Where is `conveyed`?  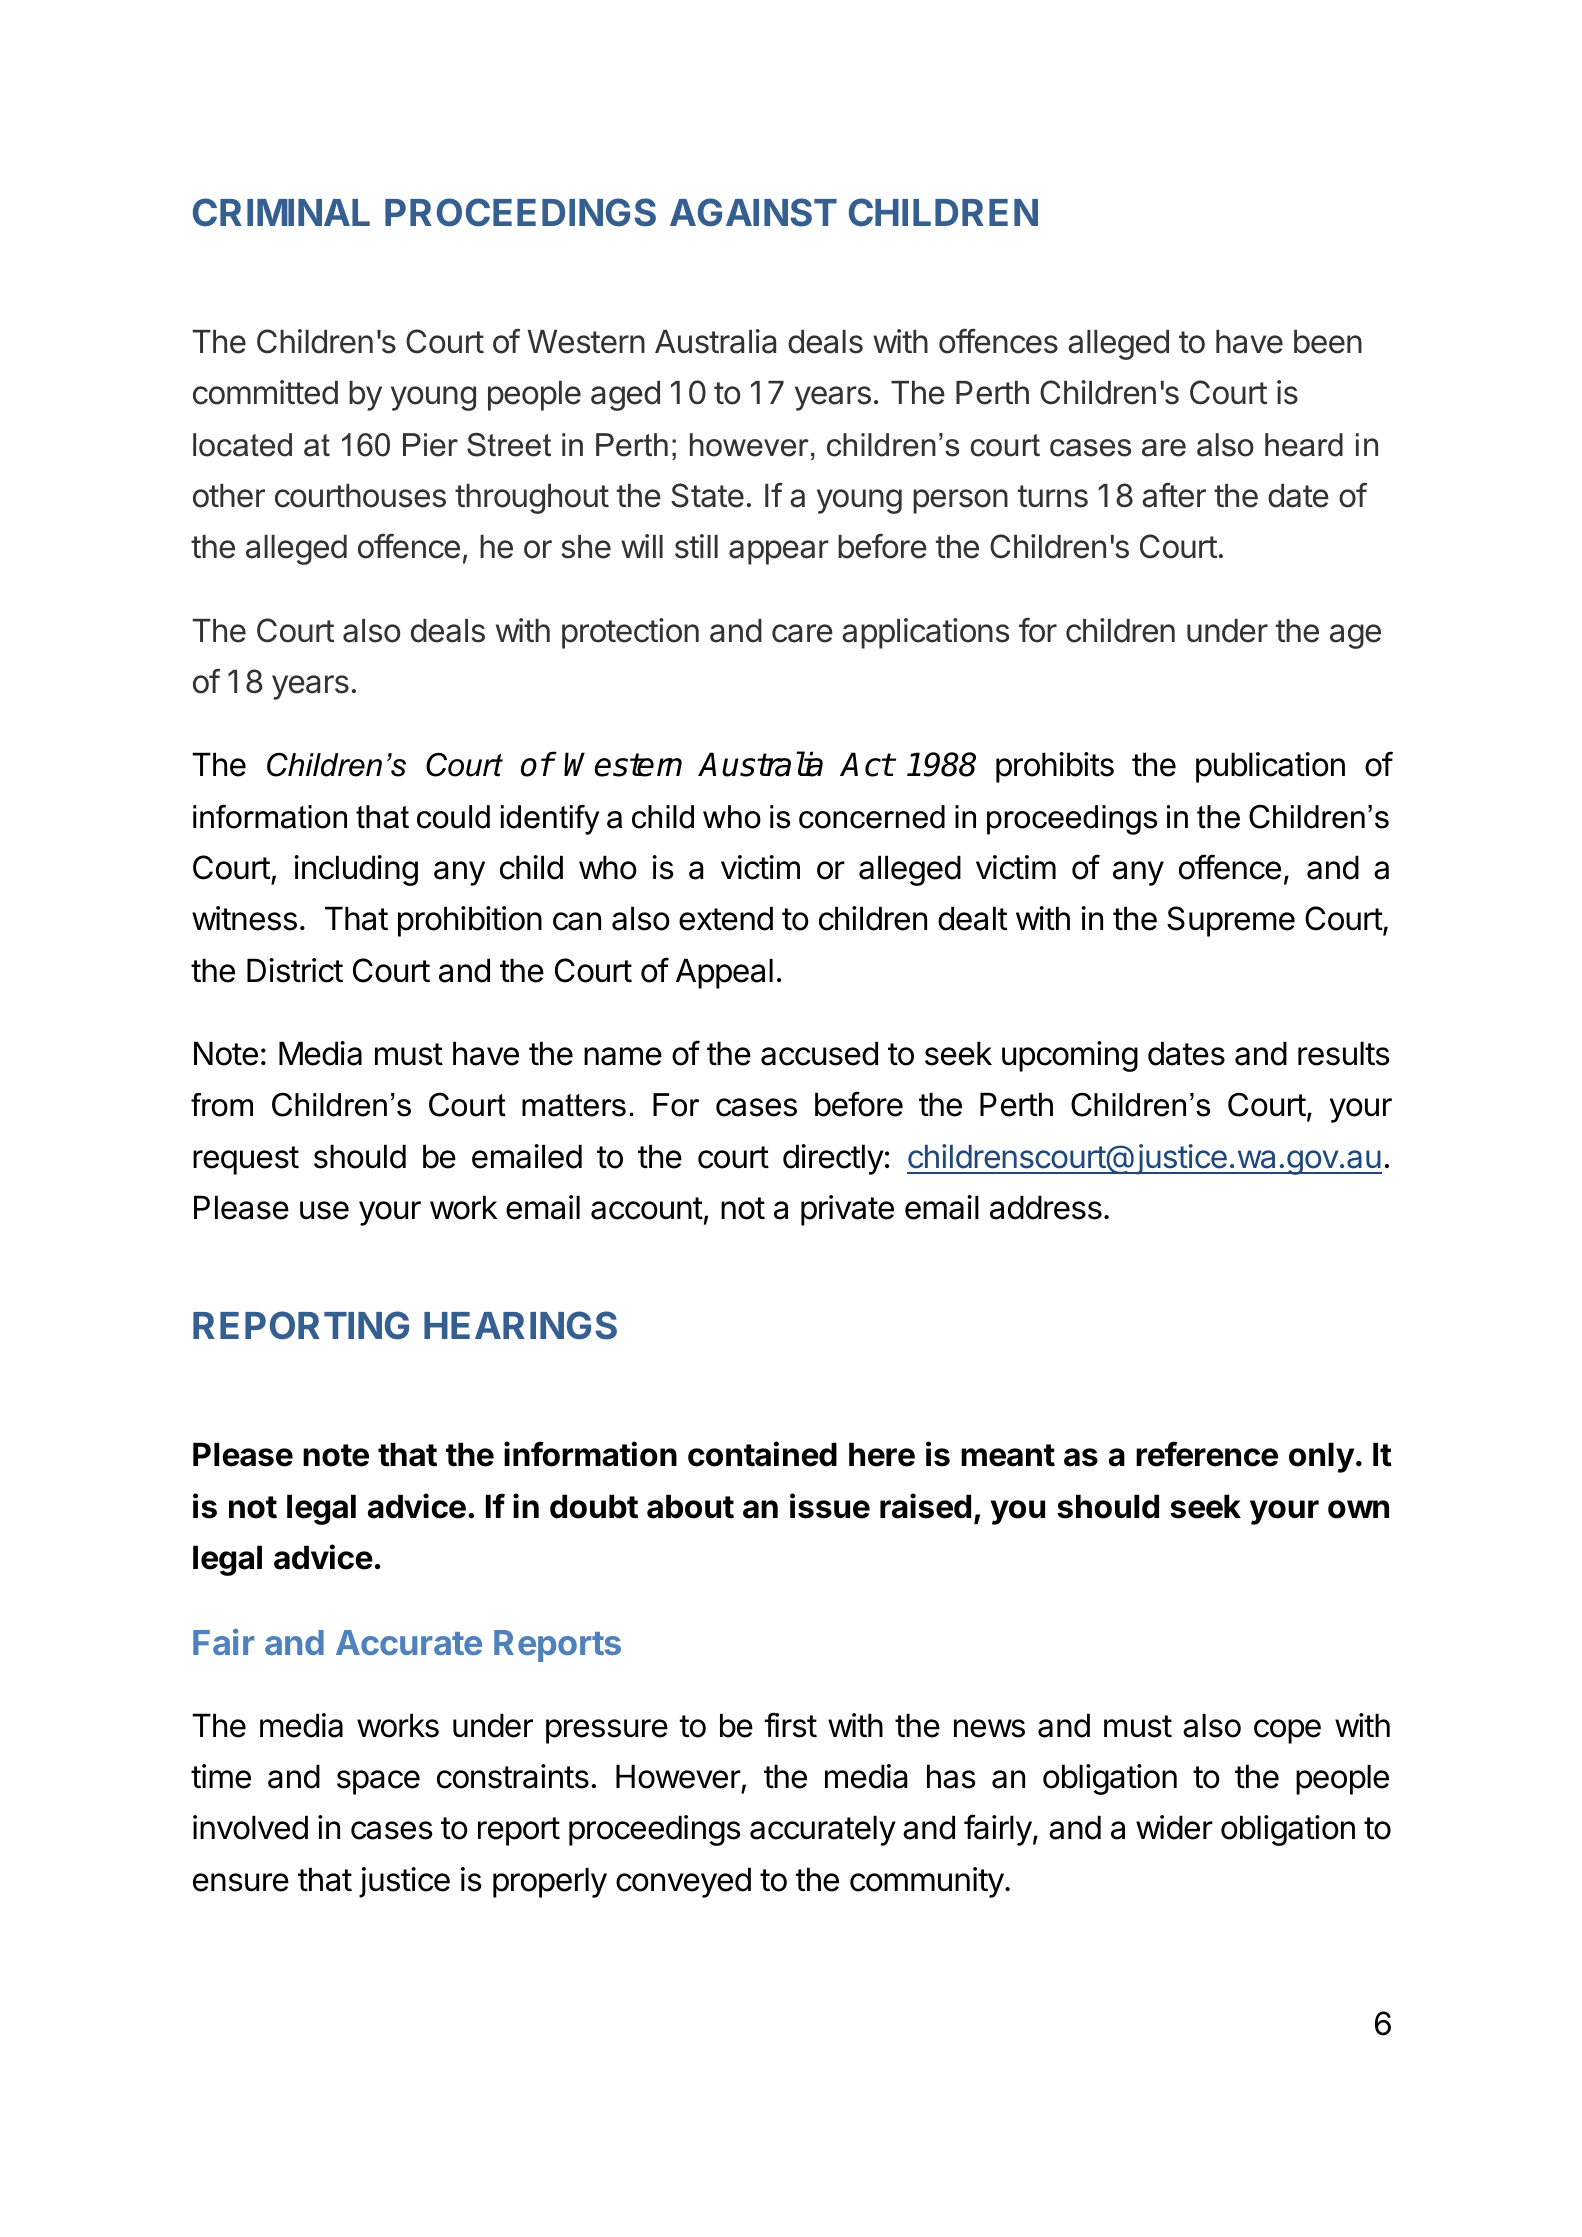 conveyed is located at coordinates (683, 1882).
